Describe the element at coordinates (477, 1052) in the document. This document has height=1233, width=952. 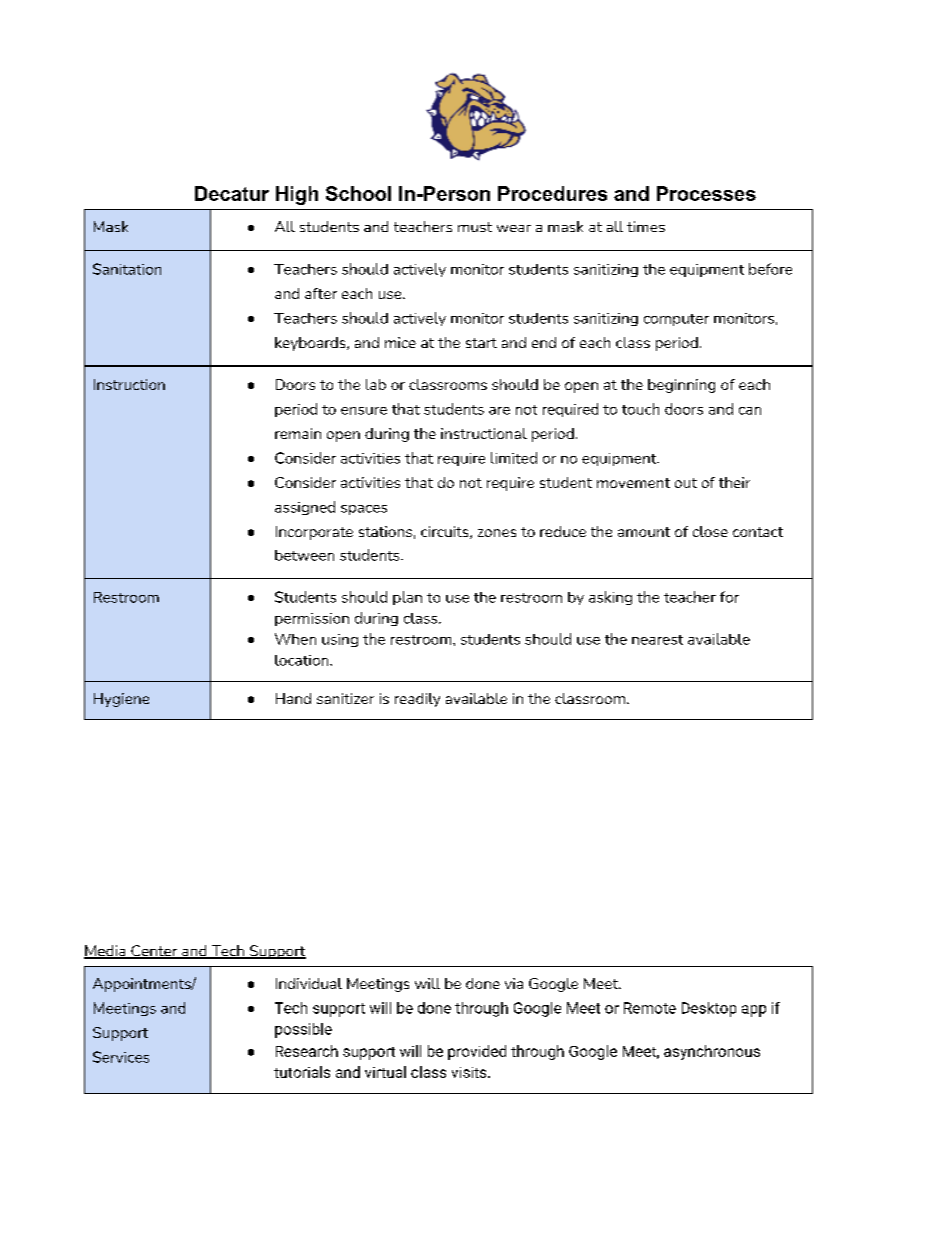
I see `provided` at that location.
